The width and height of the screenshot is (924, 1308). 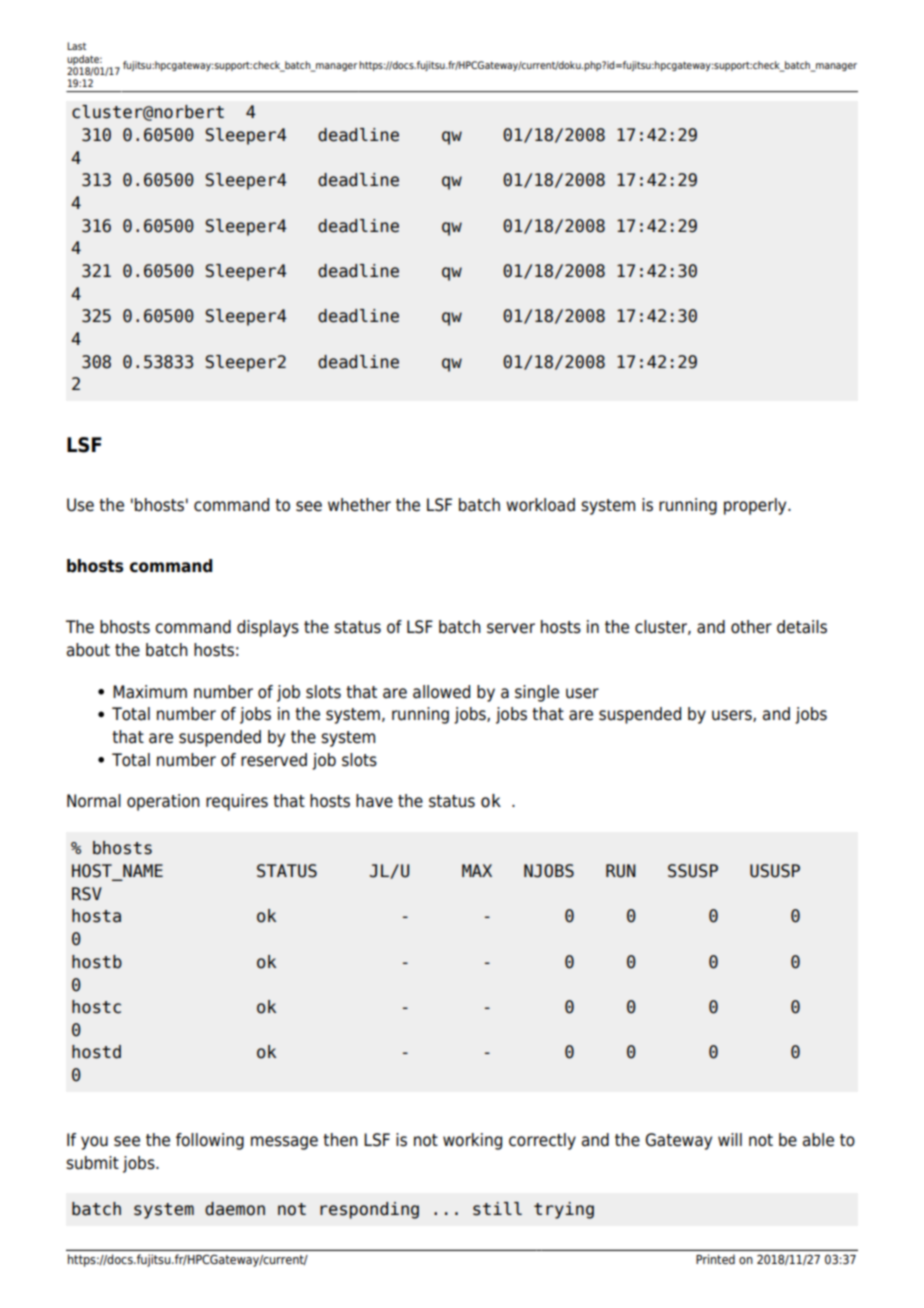 What do you see at coordinates (540, 505) in the screenshot?
I see `workload` at bounding box center [540, 505].
